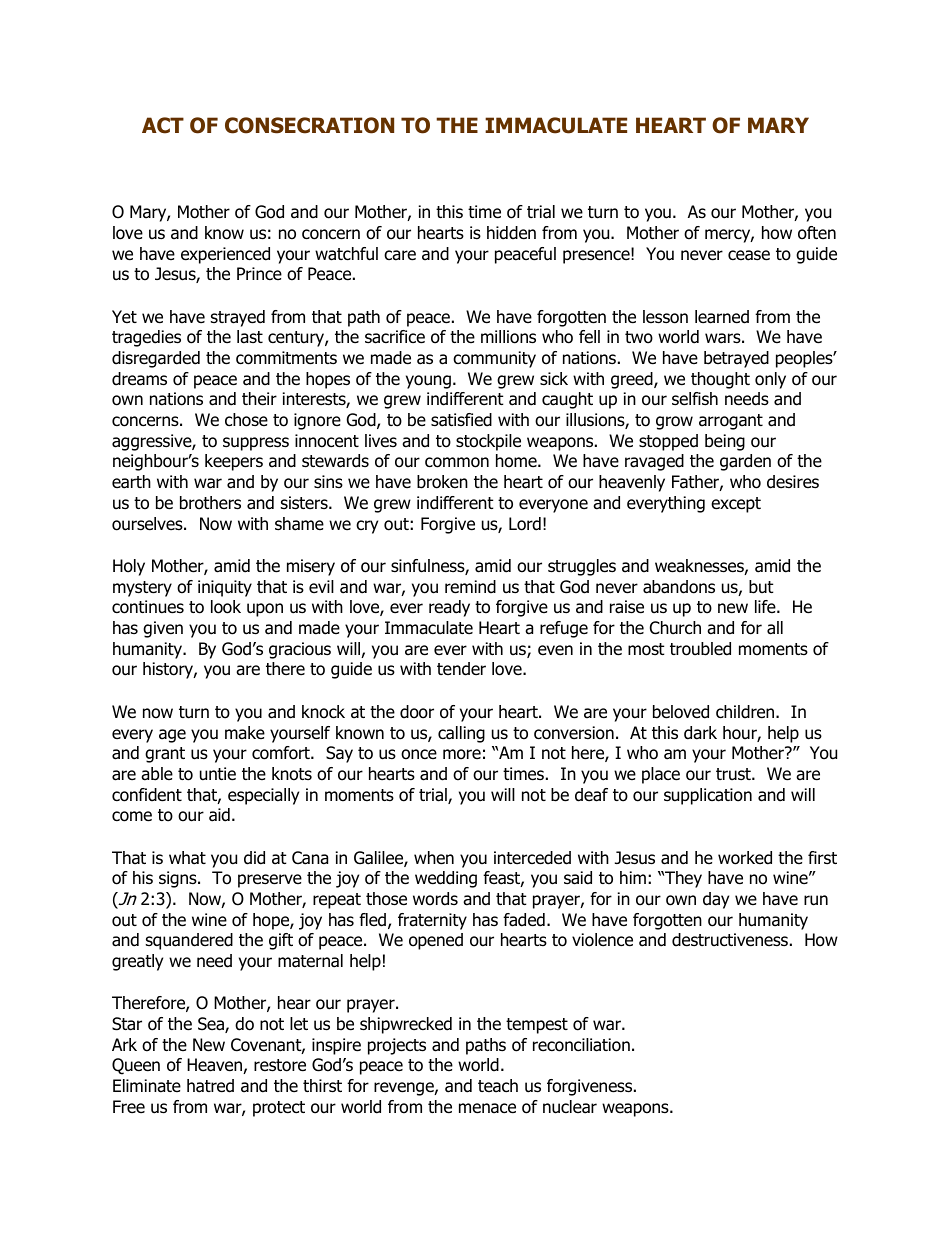 This document has height=1233, width=952. What do you see at coordinates (498, 1086) in the document?
I see `teach` at bounding box center [498, 1086].
